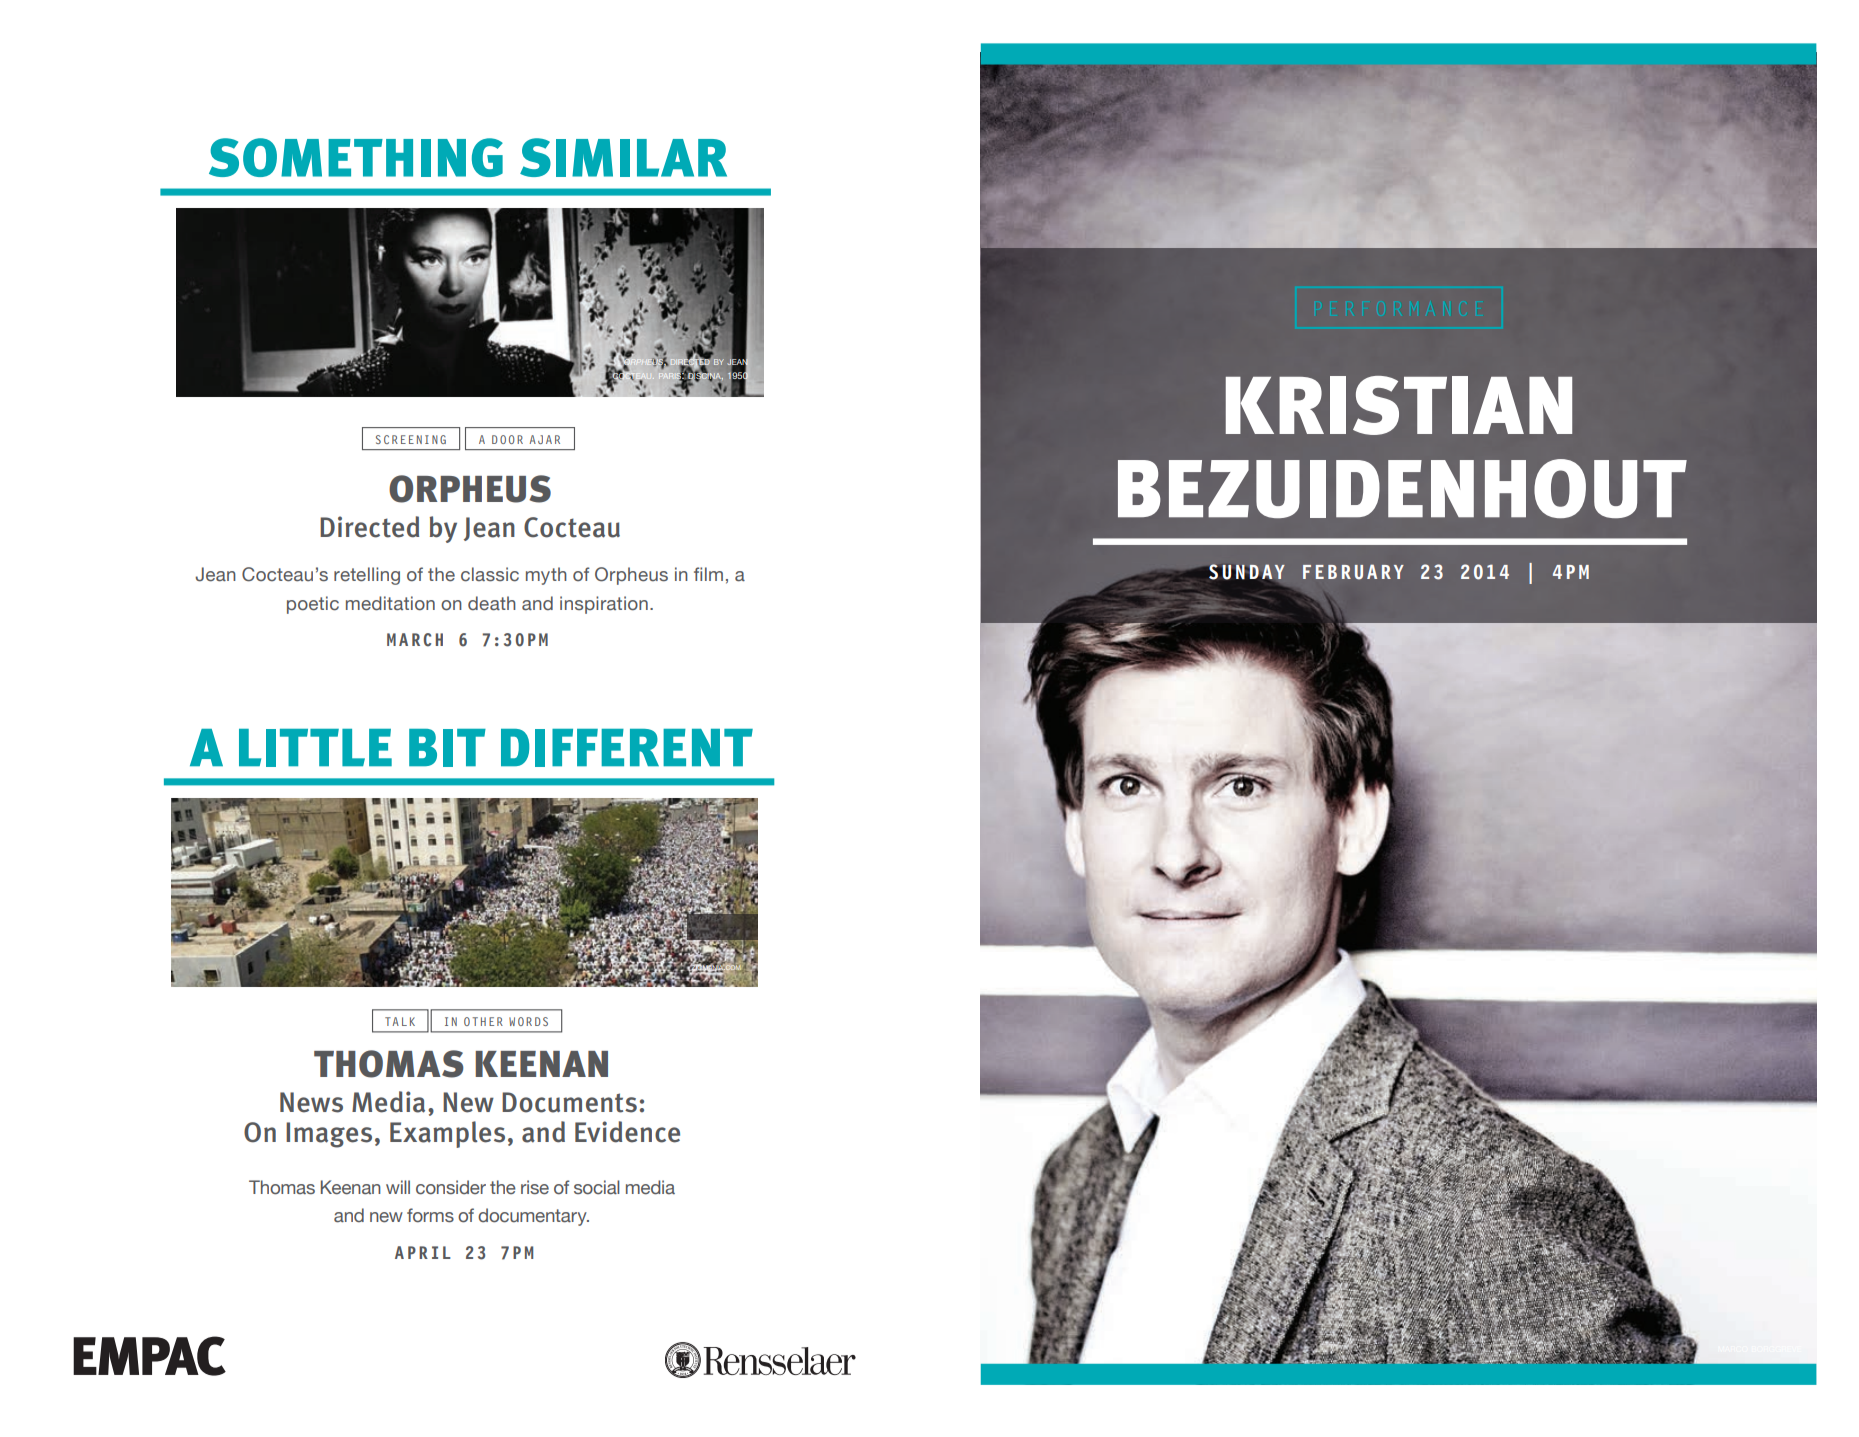 The width and height of the document is (1859, 1437). What do you see at coordinates (627, 748) in the document?
I see `DIFFERENT` at bounding box center [627, 748].
